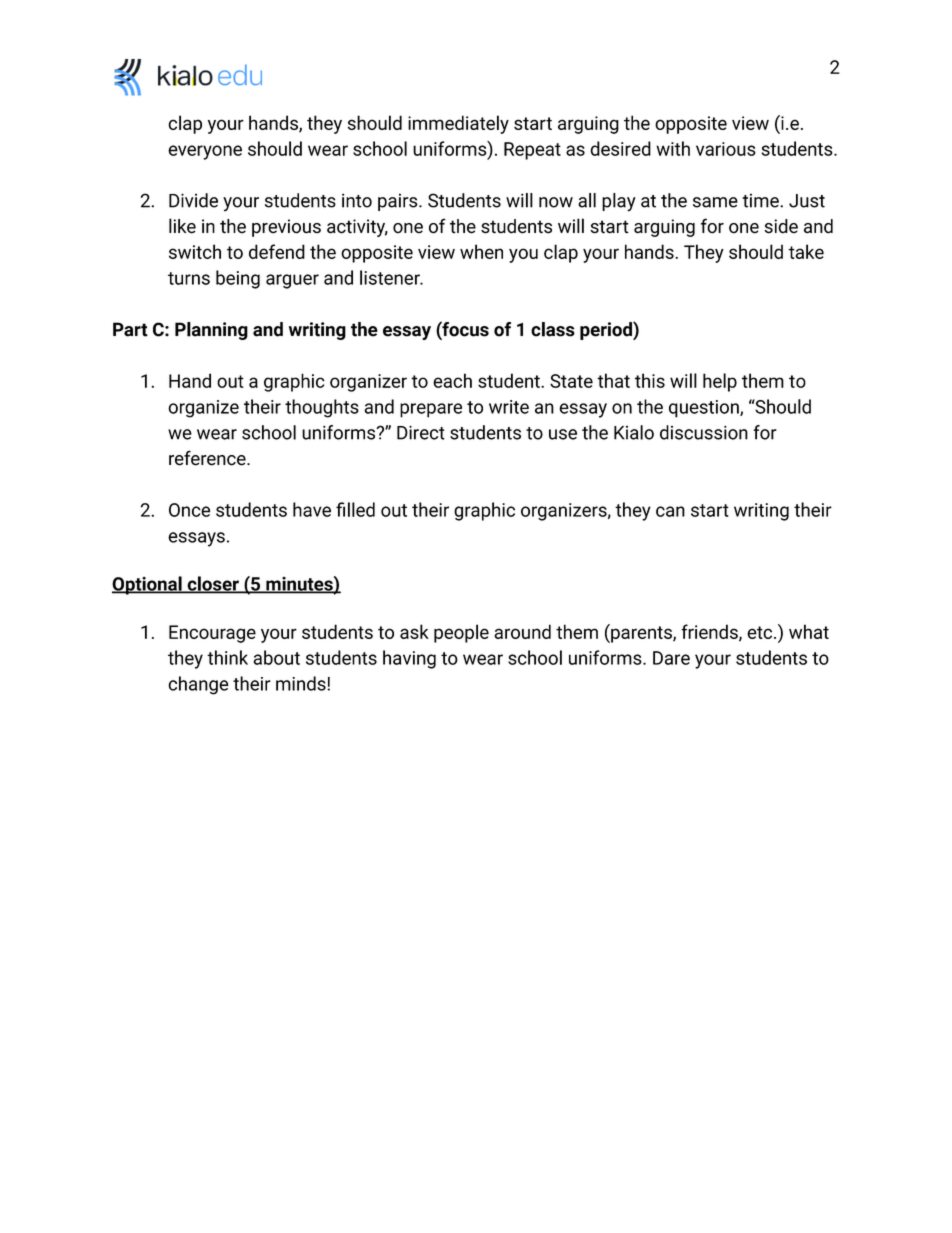 This screenshot has height=1233, width=952. I want to click on switch, so click(195, 251).
